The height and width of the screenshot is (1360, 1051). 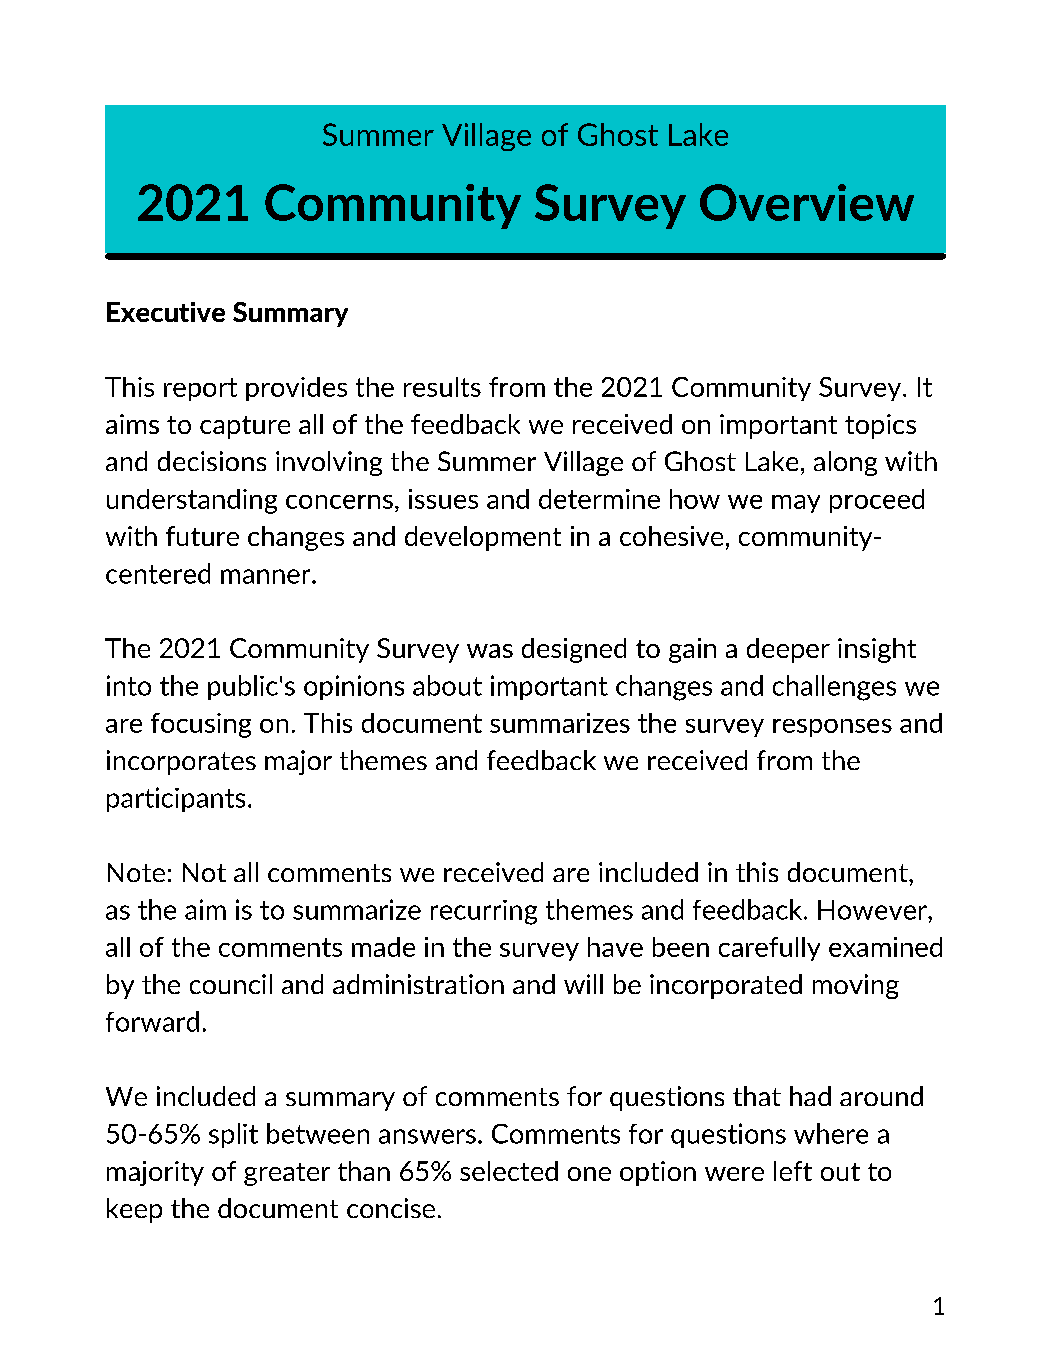 I want to click on future, so click(x=202, y=536).
